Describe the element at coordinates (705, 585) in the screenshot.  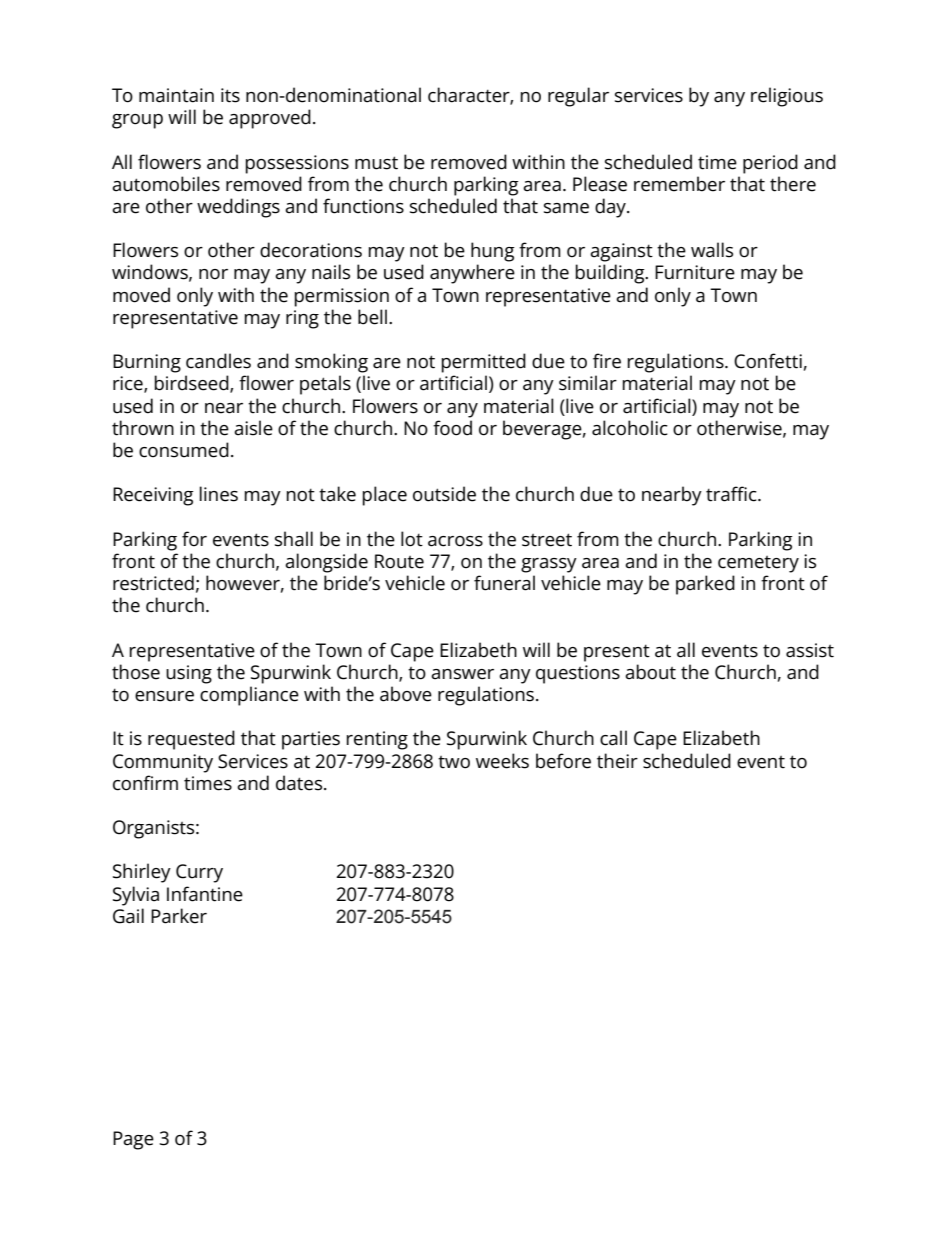
I see `parked` at that location.
